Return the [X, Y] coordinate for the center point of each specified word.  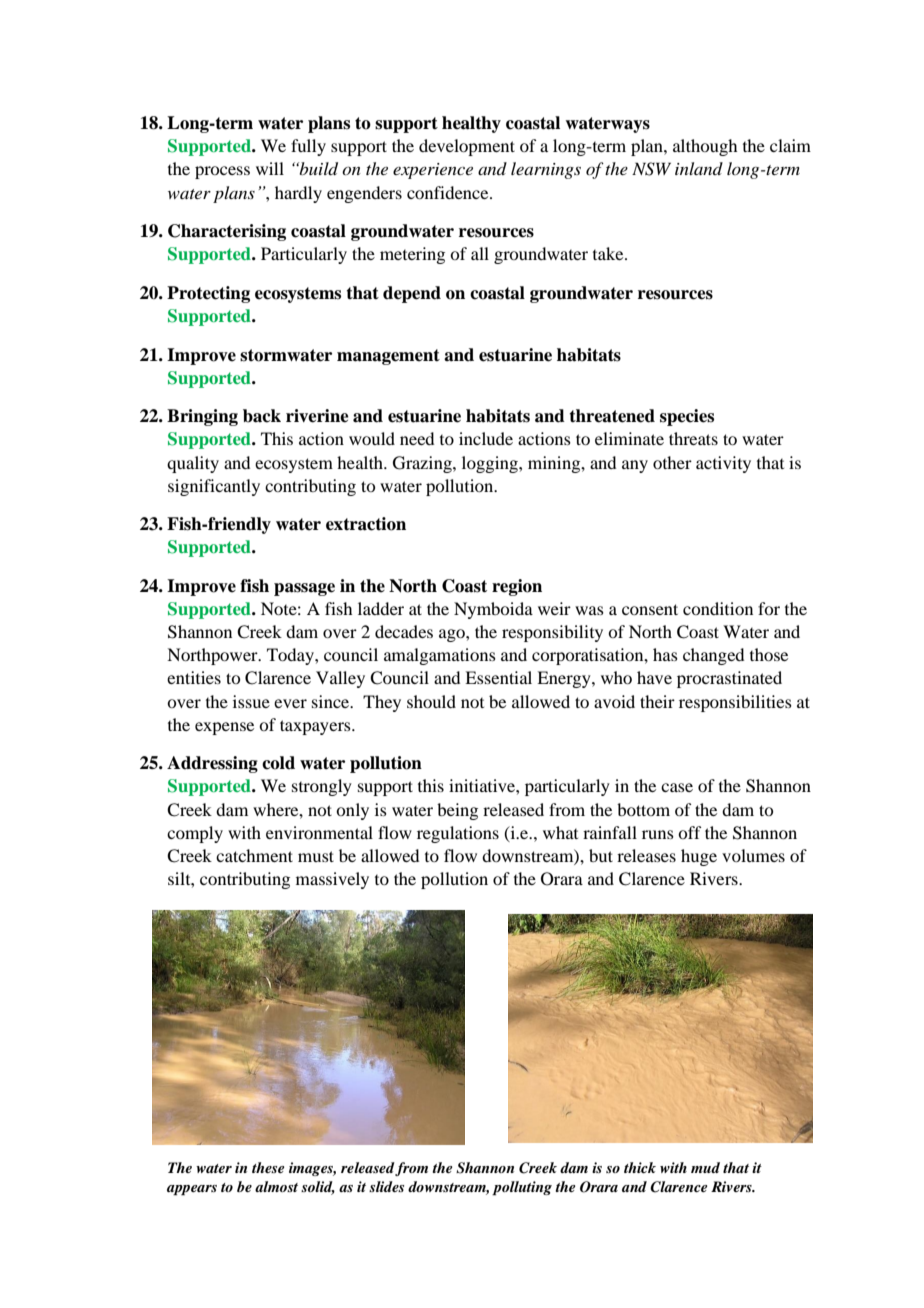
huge [699, 857]
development [467, 147]
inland [699, 168]
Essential [498, 677]
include [486, 438]
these [268, 1167]
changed [713, 656]
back [262, 416]
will [270, 168]
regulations [458, 834]
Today [291, 656]
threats [693, 438]
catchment [254, 855]
